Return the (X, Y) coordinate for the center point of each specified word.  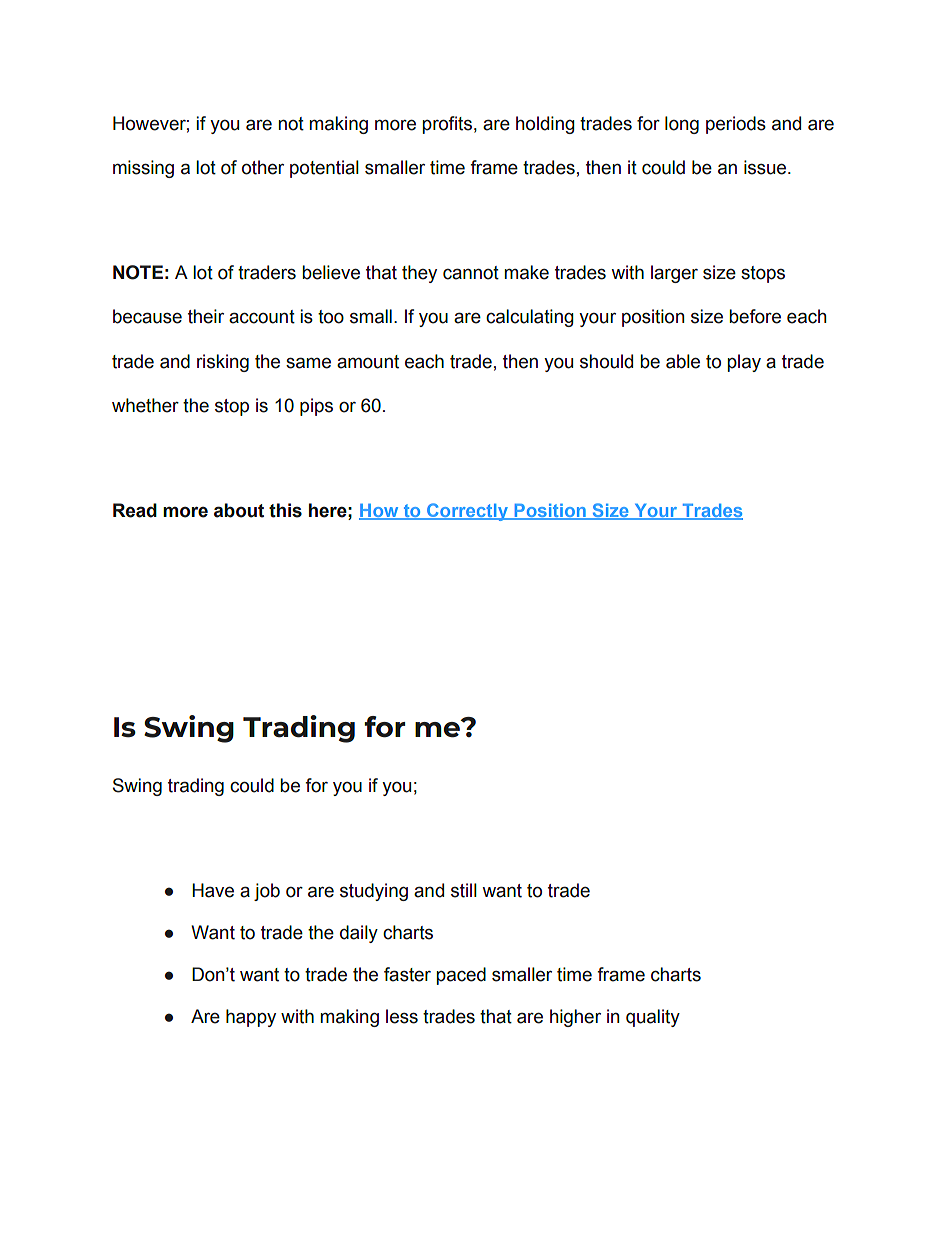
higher (575, 1018)
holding (545, 125)
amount (368, 362)
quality (653, 1018)
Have (213, 890)
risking (223, 363)
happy (251, 1018)
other (263, 167)
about (239, 510)
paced (461, 976)
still (464, 890)
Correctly (467, 512)
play (744, 363)
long (682, 125)
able (683, 361)
